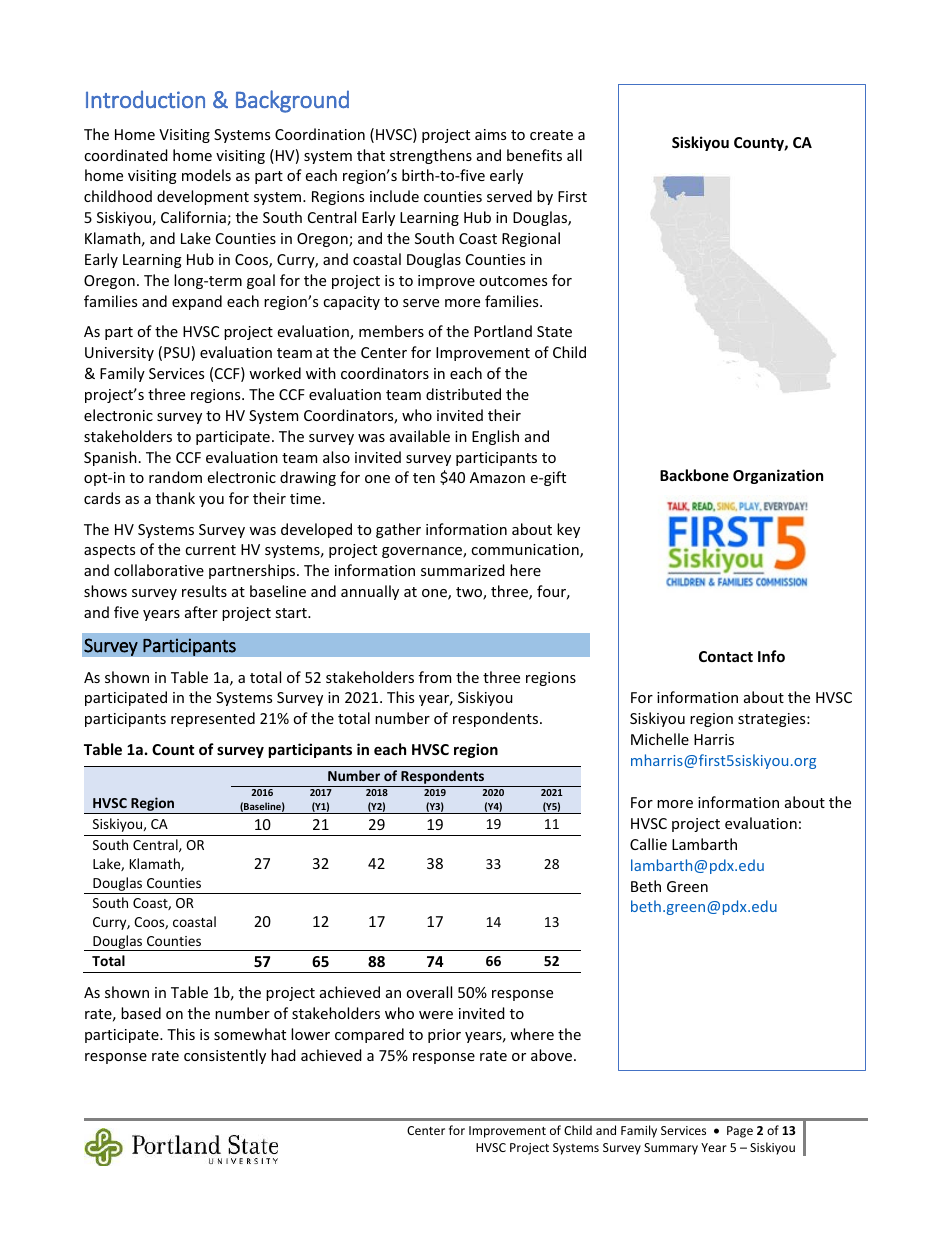 This image has width=952, height=1233. Describe the element at coordinates (435, 677) in the image. I see `from` at that location.
